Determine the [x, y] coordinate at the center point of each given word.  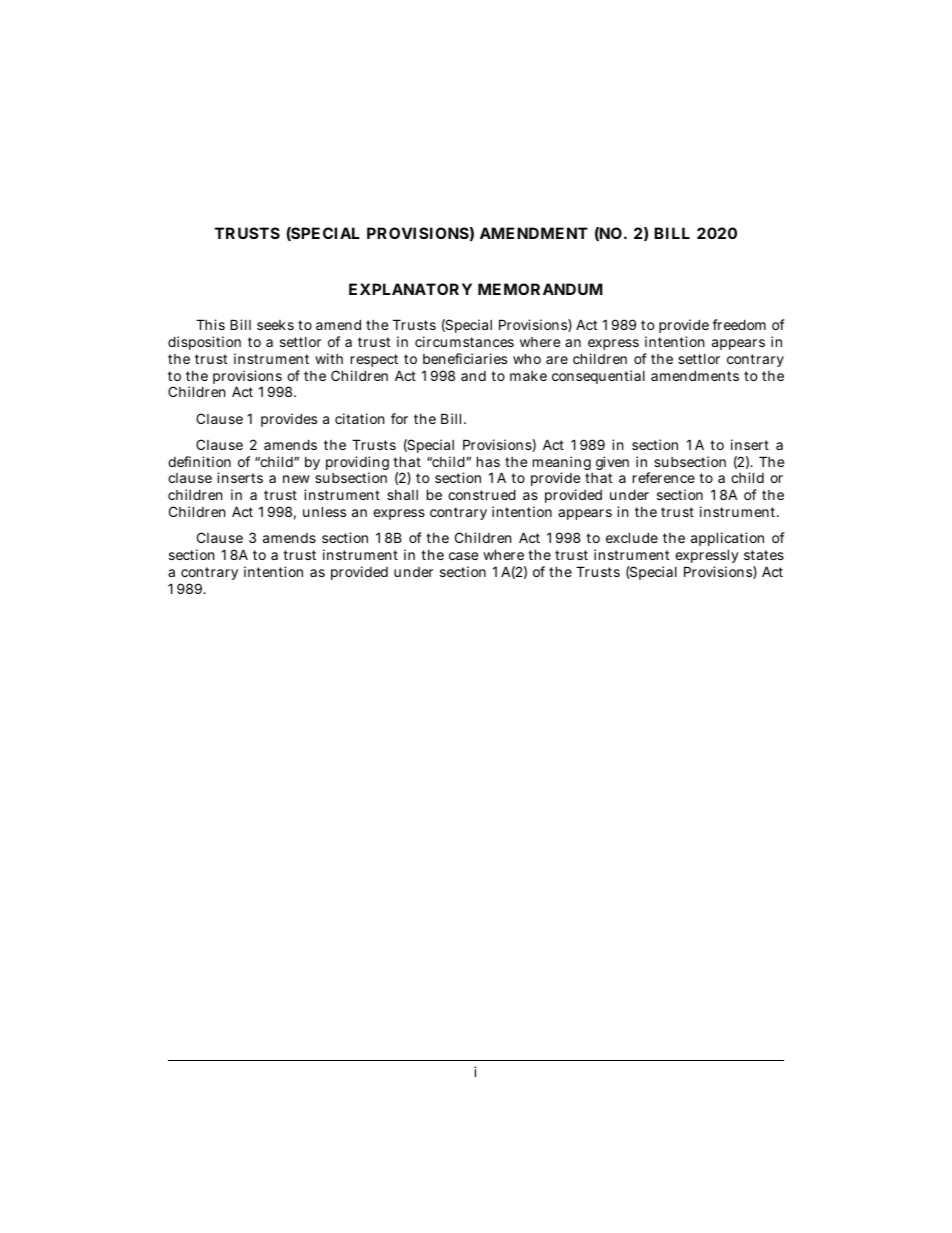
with [329, 358]
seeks [275, 325]
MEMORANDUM [540, 289]
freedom [739, 324]
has [488, 461]
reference [664, 477]
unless [324, 511]
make [528, 376]
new [296, 479]
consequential [598, 377]
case [463, 556]
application [727, 541]
